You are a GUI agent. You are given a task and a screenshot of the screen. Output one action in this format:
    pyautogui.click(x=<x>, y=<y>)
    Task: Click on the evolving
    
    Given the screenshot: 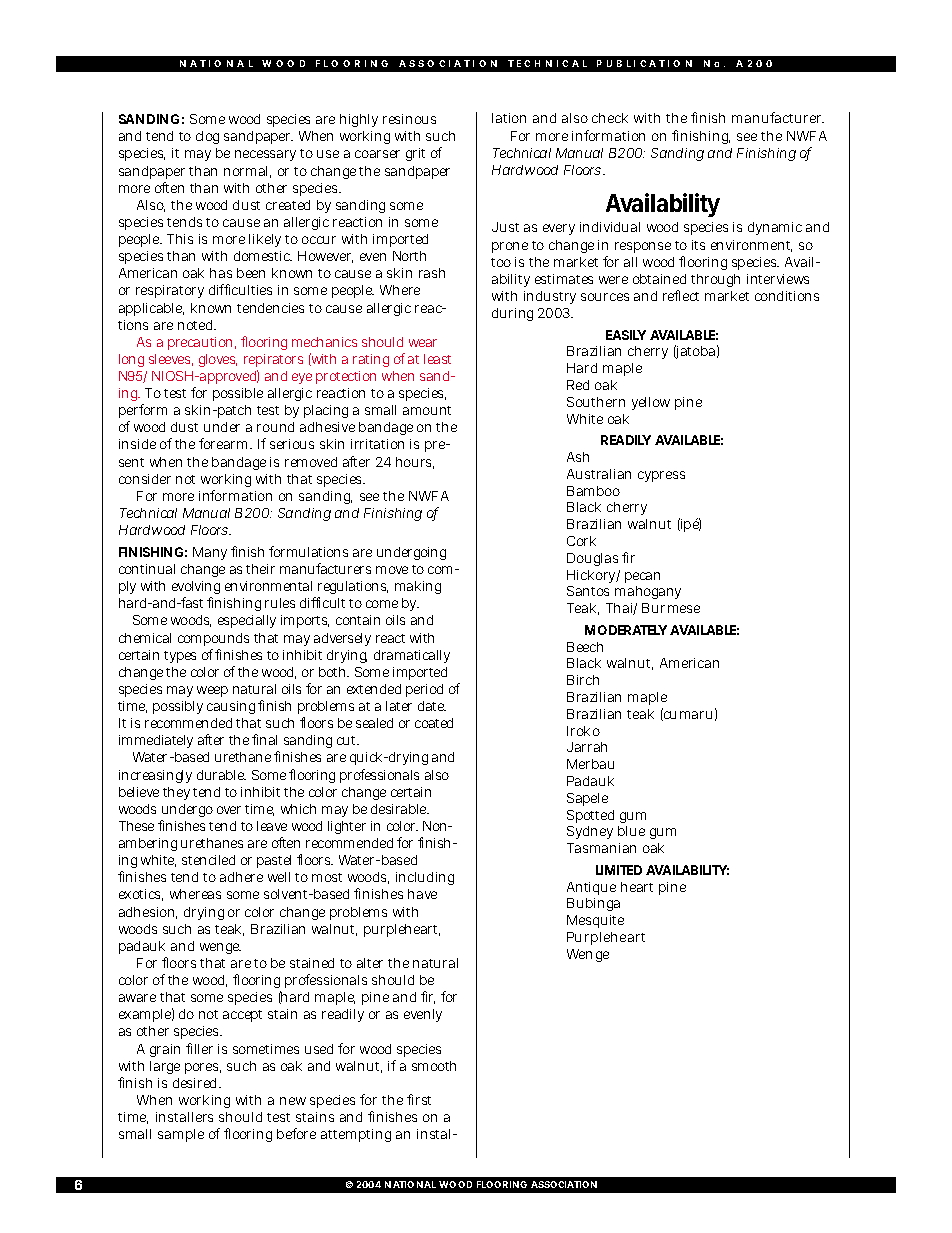 What is the action you would take?
    pyautogui.click(x=196, y=589)
